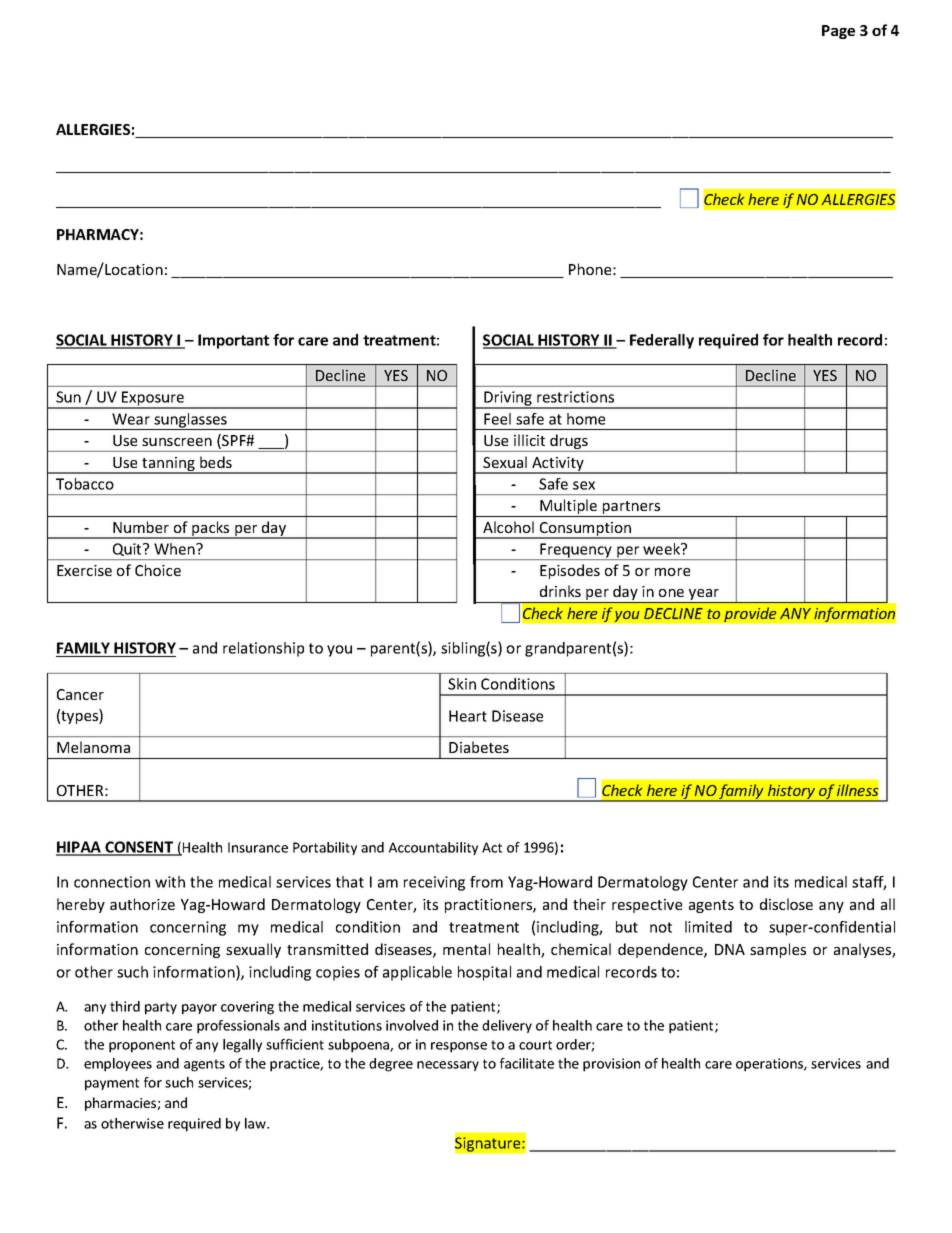 This screenshot has height=1233, width=952. What do you see at coordinates (586, 419) in the screenshot?
I see `home` at bounding box center [586, 419].
